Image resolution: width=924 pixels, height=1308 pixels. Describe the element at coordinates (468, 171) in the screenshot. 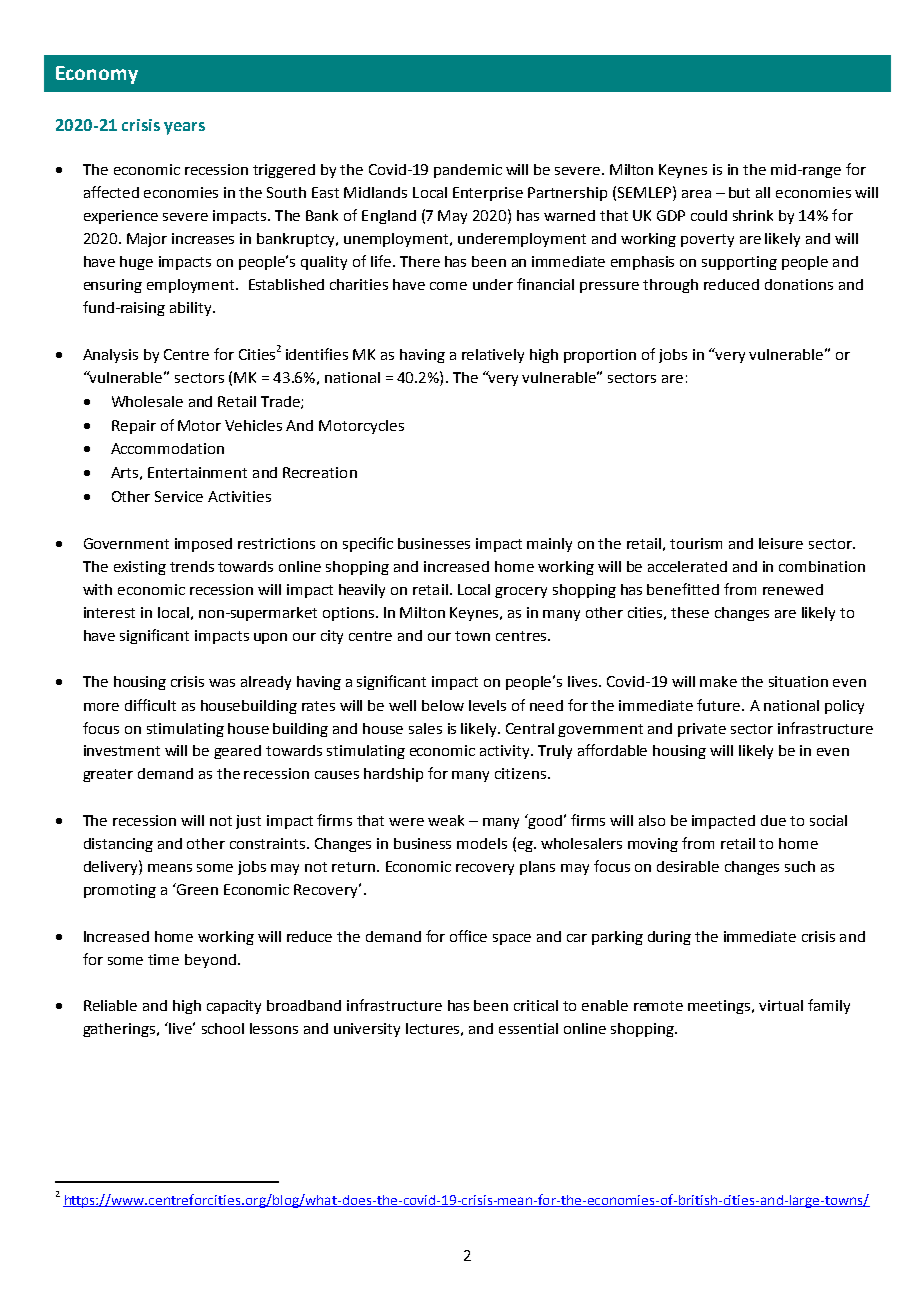

I see `pandemic` at that location.
